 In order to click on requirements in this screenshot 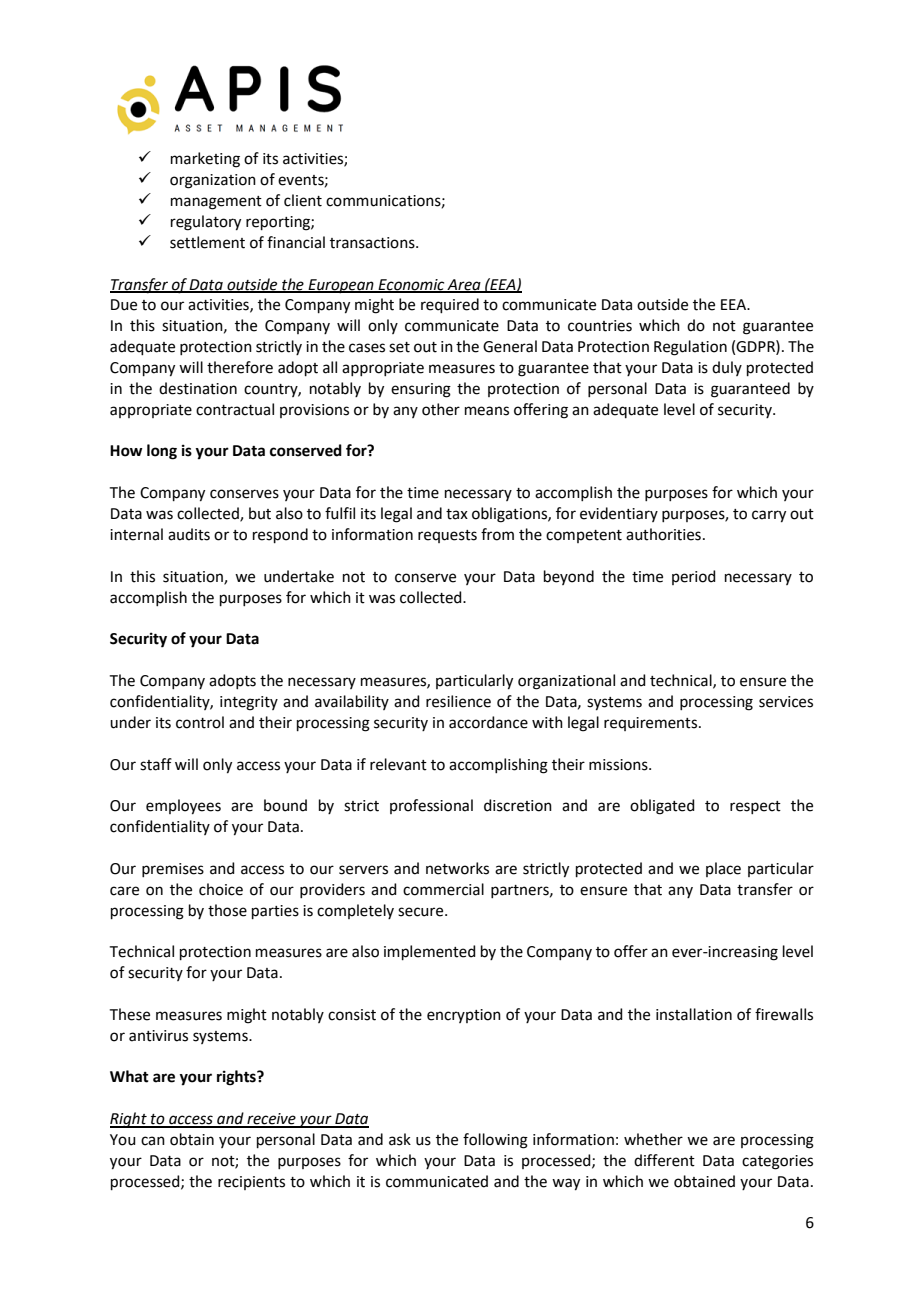, I will do `click(652, 724)`.
